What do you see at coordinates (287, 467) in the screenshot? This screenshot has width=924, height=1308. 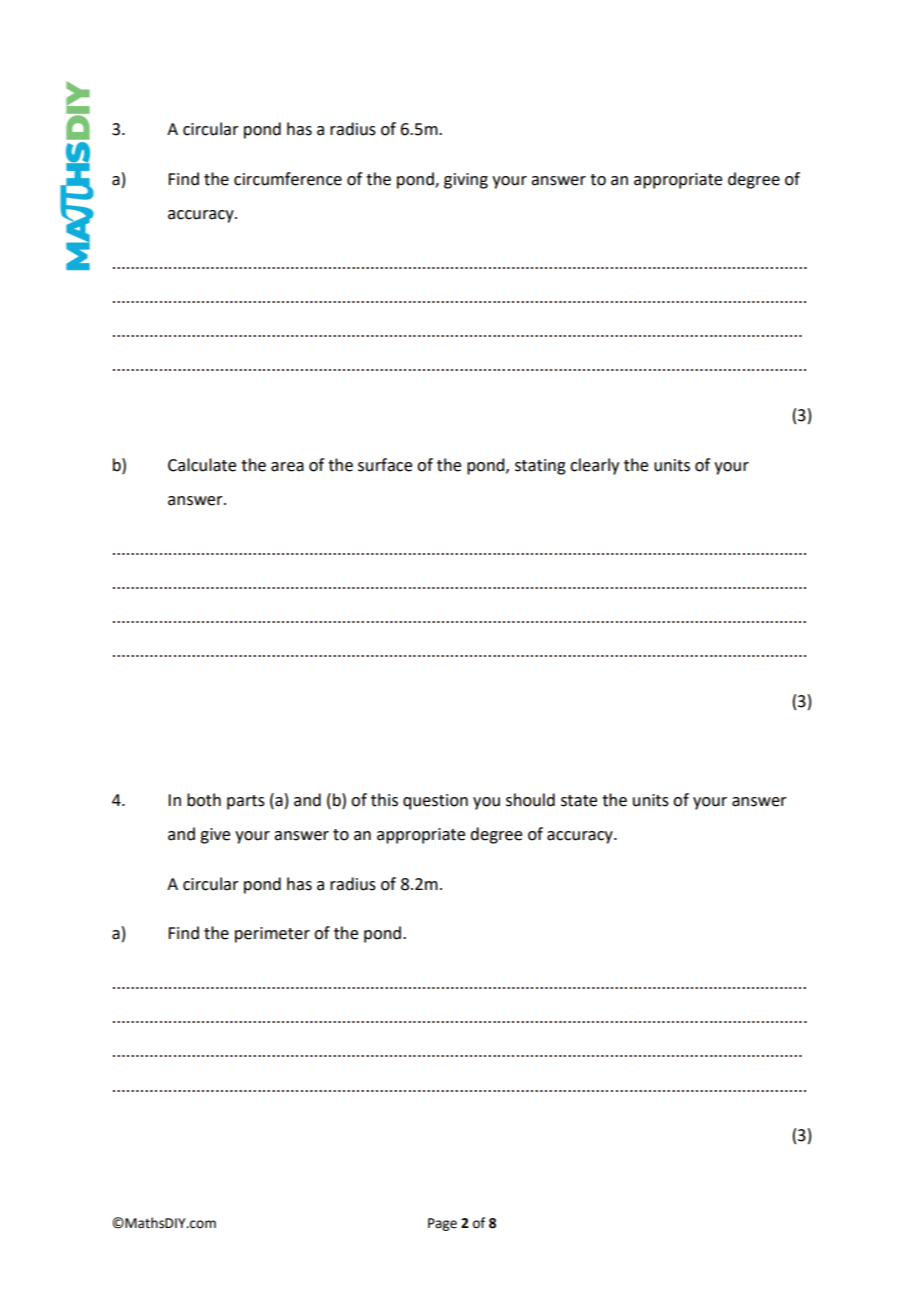 I see `area` at bounding box center [287, 467].
